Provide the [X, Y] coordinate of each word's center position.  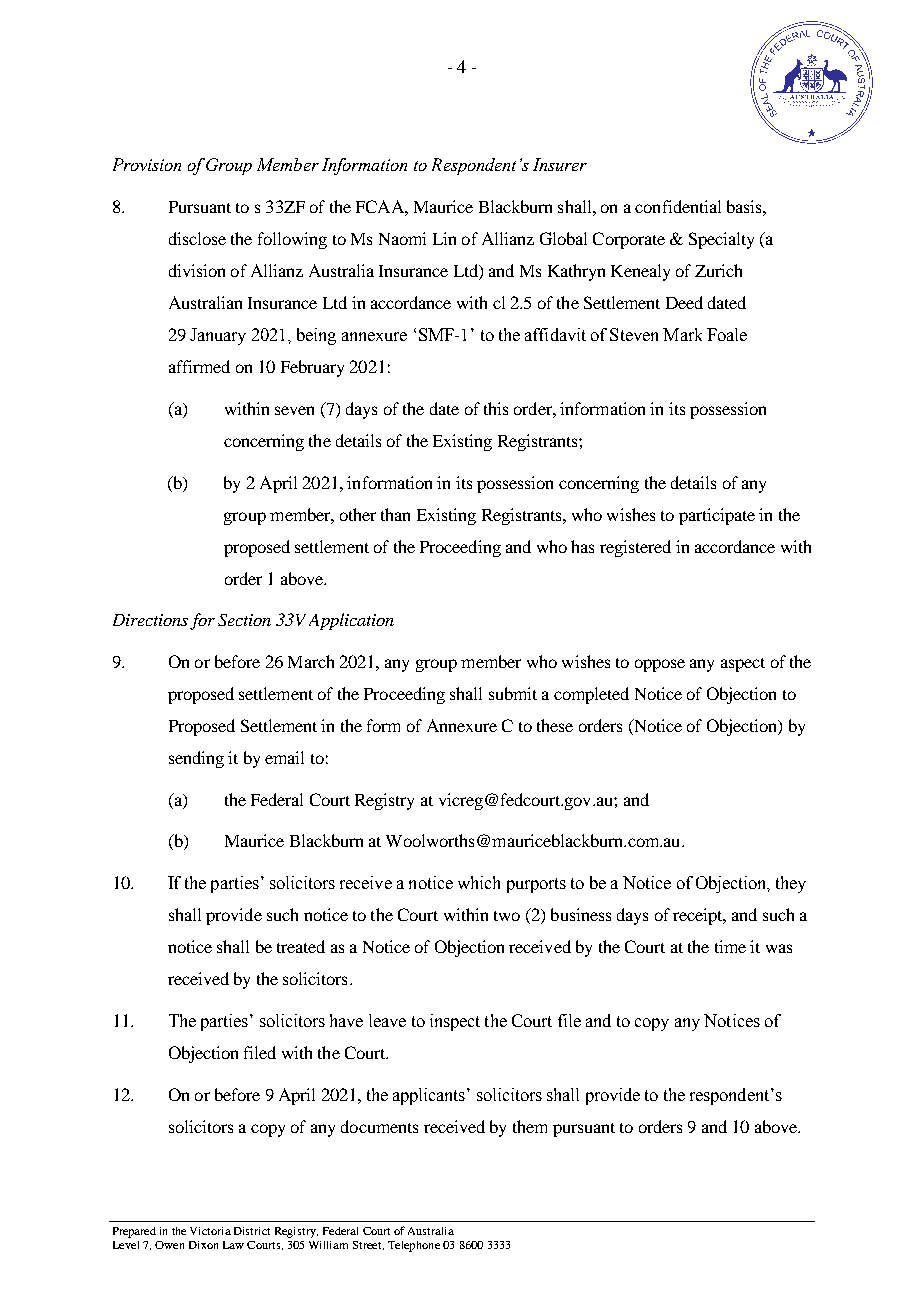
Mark [682, 334]
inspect [455, 1022]
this [496, 408]
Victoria [210, 1231]
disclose [197, 238]
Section [244, 620]
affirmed [199, 366]
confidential [678, 206]
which [479, 882]
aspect [743, 665]
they [791, 884]
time [730, 946]
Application [351, 621]
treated [301, 946]
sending [196, 759]
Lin [444, 238]
